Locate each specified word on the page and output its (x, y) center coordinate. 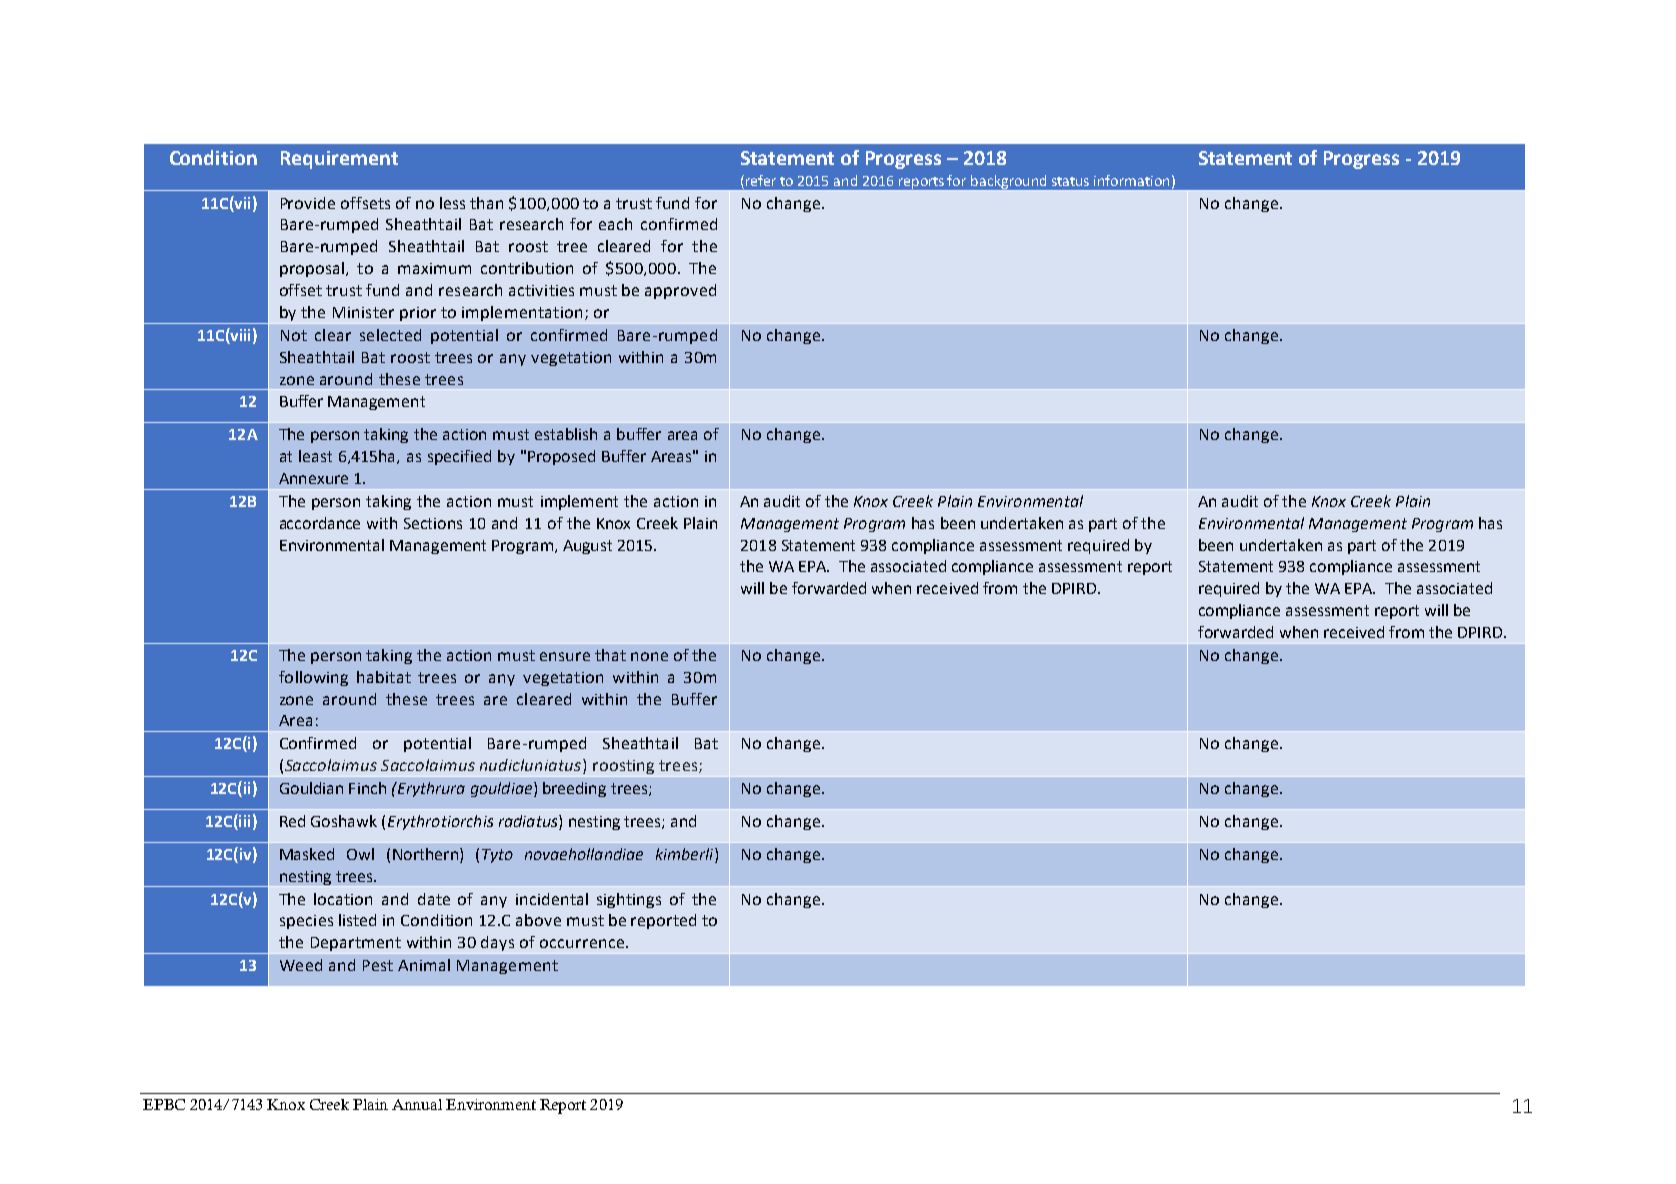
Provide (308, 203)
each (615, 224)
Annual (417, 1104)
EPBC (164, 1104)
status (1070, 181)
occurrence (583, 943)
